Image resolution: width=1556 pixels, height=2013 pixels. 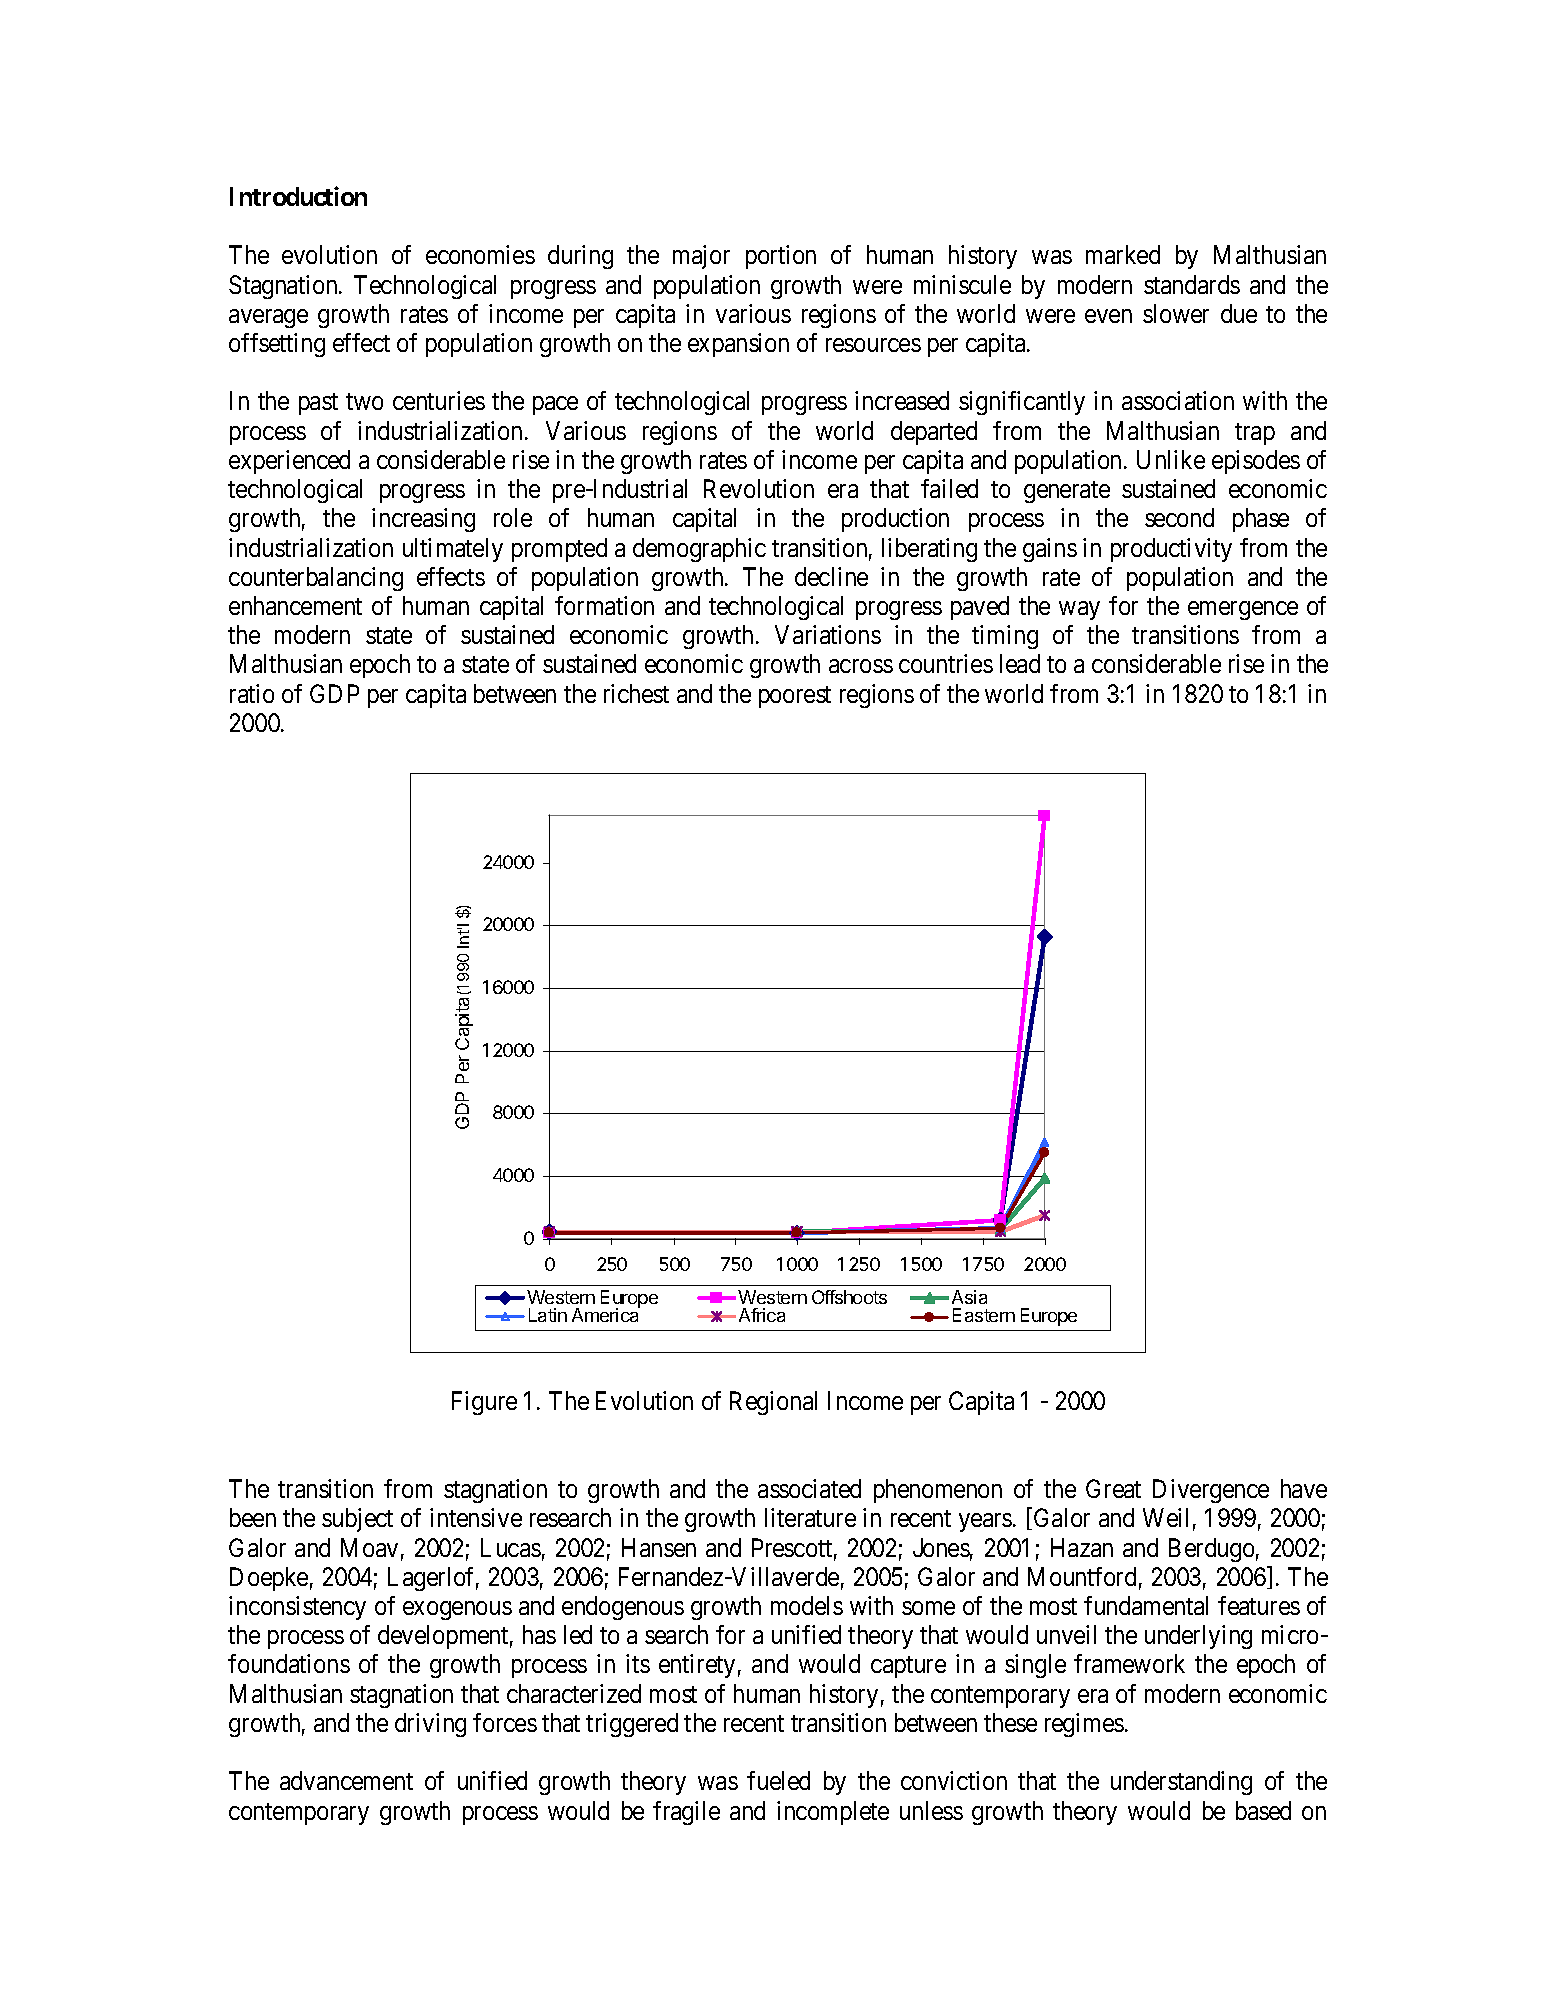 I want to click on portion, so click(x=781, y=257).
